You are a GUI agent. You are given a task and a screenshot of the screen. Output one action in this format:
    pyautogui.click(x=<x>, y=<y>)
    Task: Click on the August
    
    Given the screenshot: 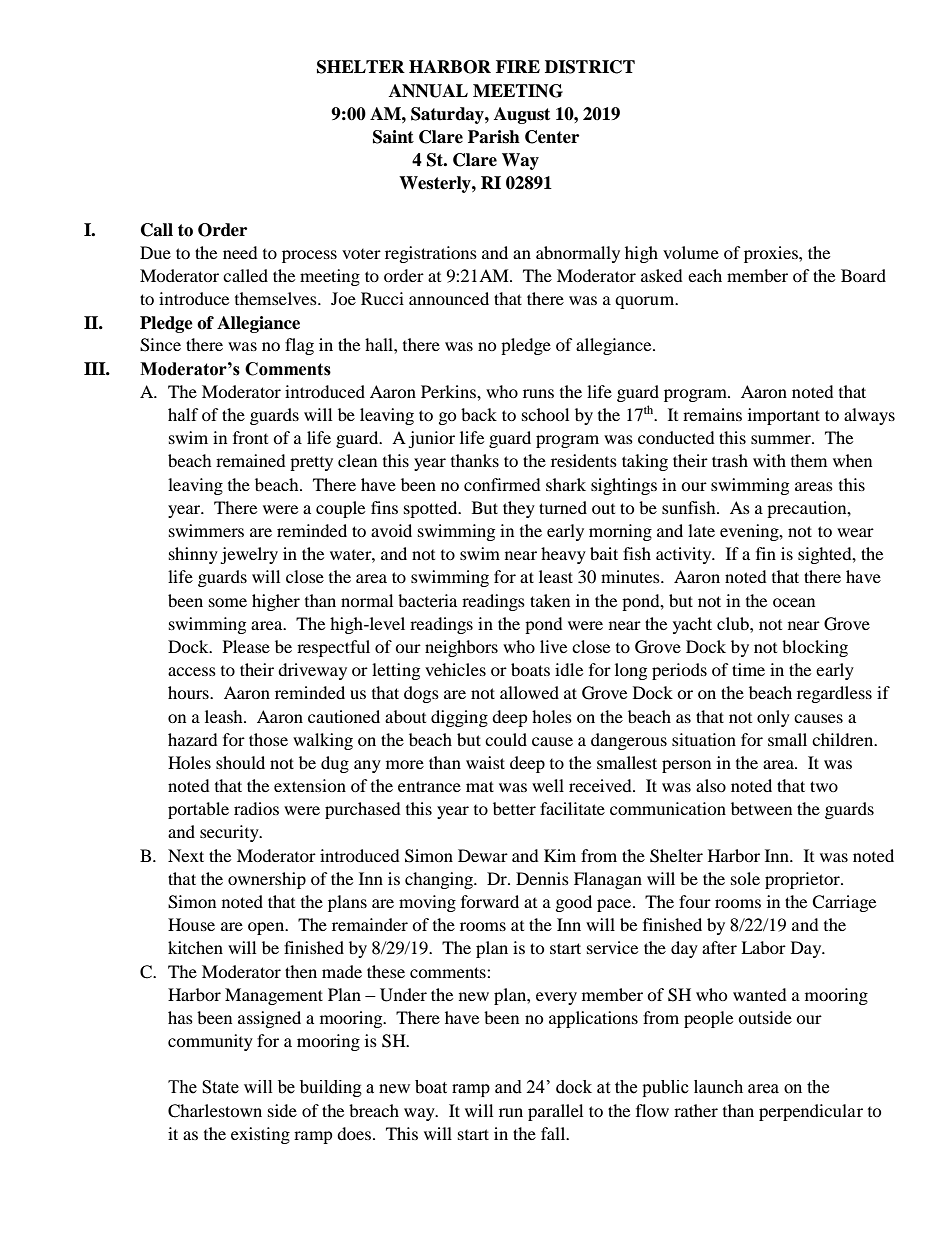 What is the action you would take?
    pyautogui.click(x=522, y=115)
